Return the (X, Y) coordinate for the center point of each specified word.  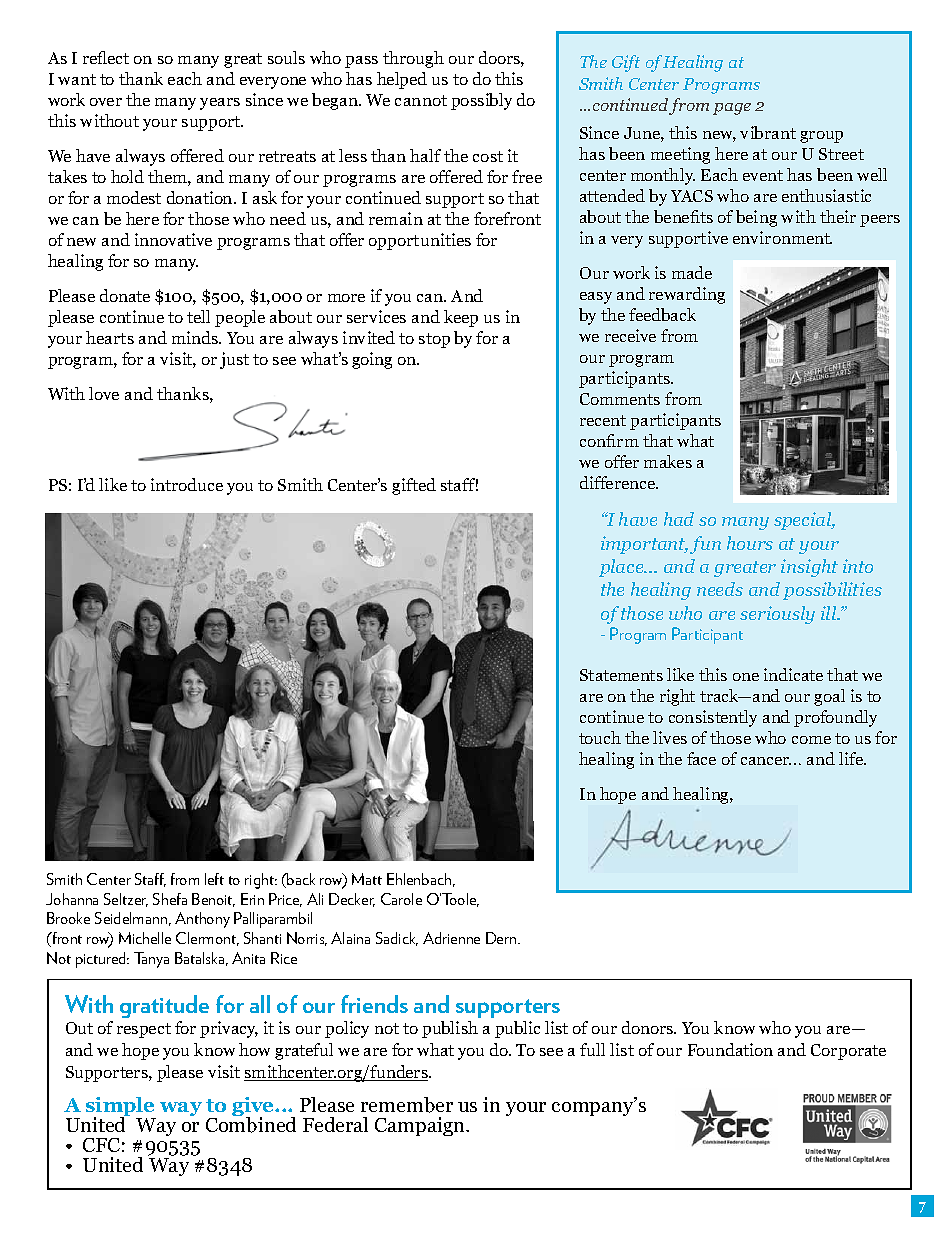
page (732, 109)
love (104, 393)
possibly (481, 101)
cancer (766, 761)
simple (121, 1108)
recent (603, 420)
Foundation (730, 1049)
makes (668, 461)
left (214, 879)
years (220, 104)
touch (600, 737)
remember (407, 1105)
